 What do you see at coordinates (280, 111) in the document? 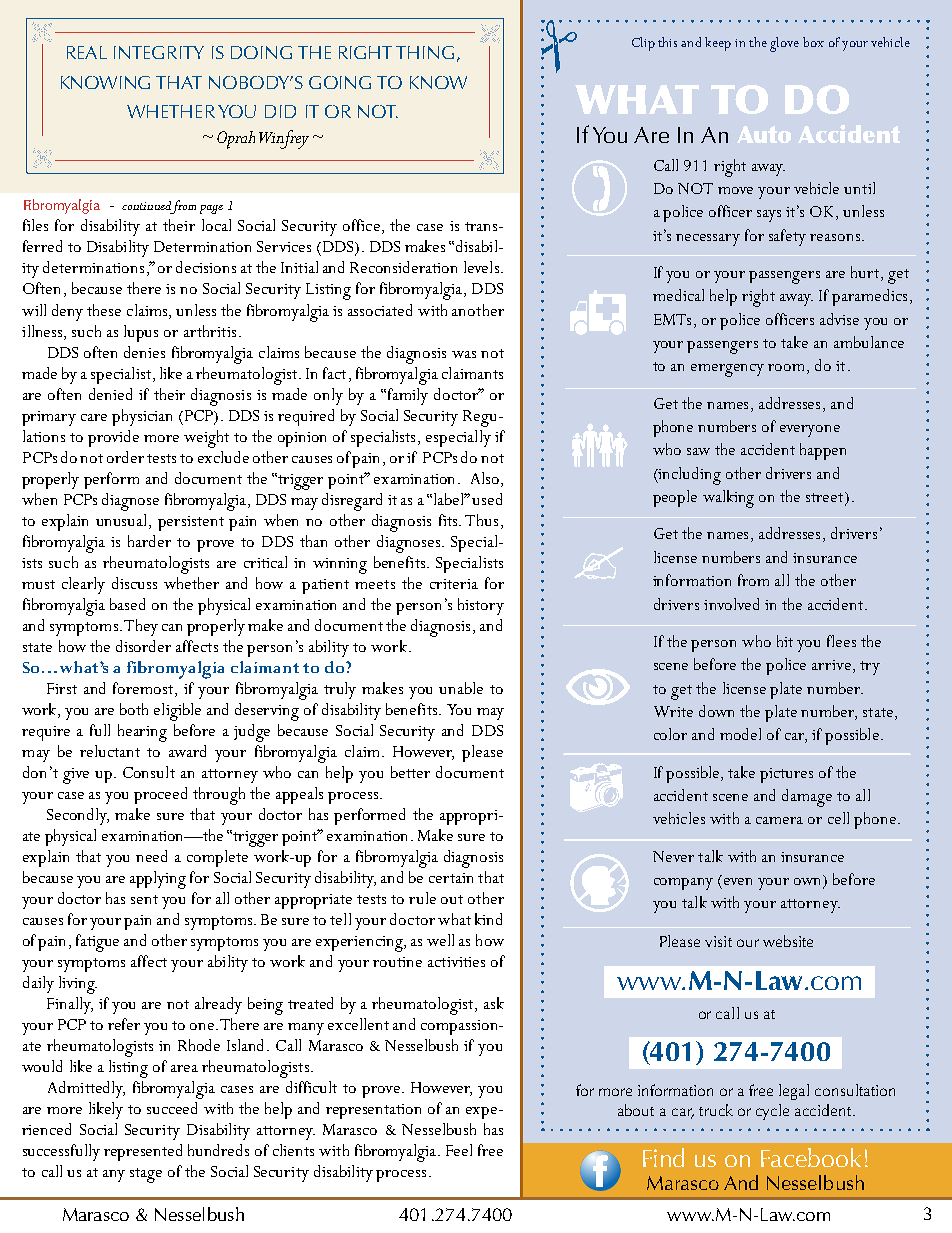
I see `did` at bounding box center [280, 111].
